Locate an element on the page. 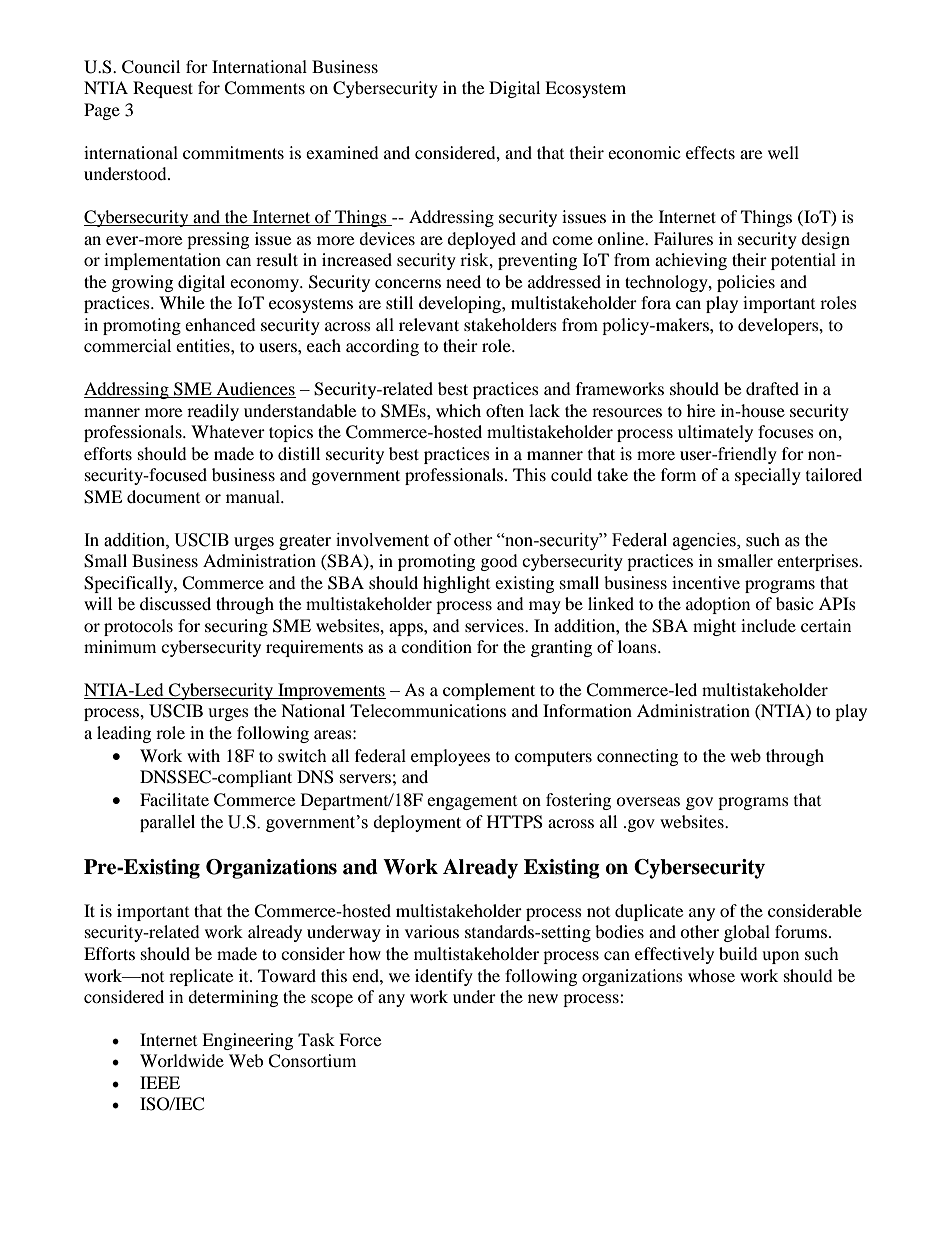  which is located at coordinates (458, 410).
